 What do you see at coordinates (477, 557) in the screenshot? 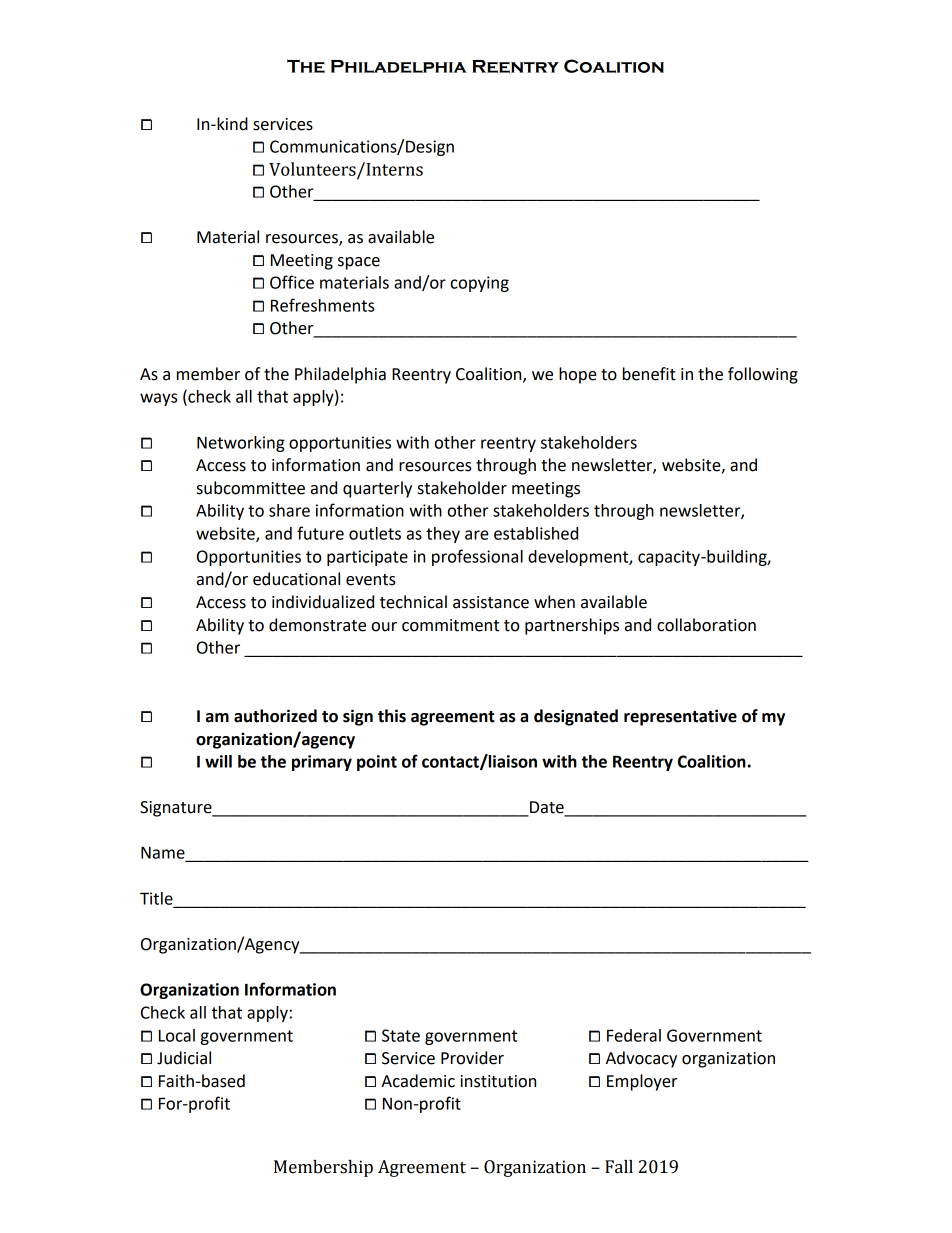
I see `professional` at bounding box center [477, 557].
